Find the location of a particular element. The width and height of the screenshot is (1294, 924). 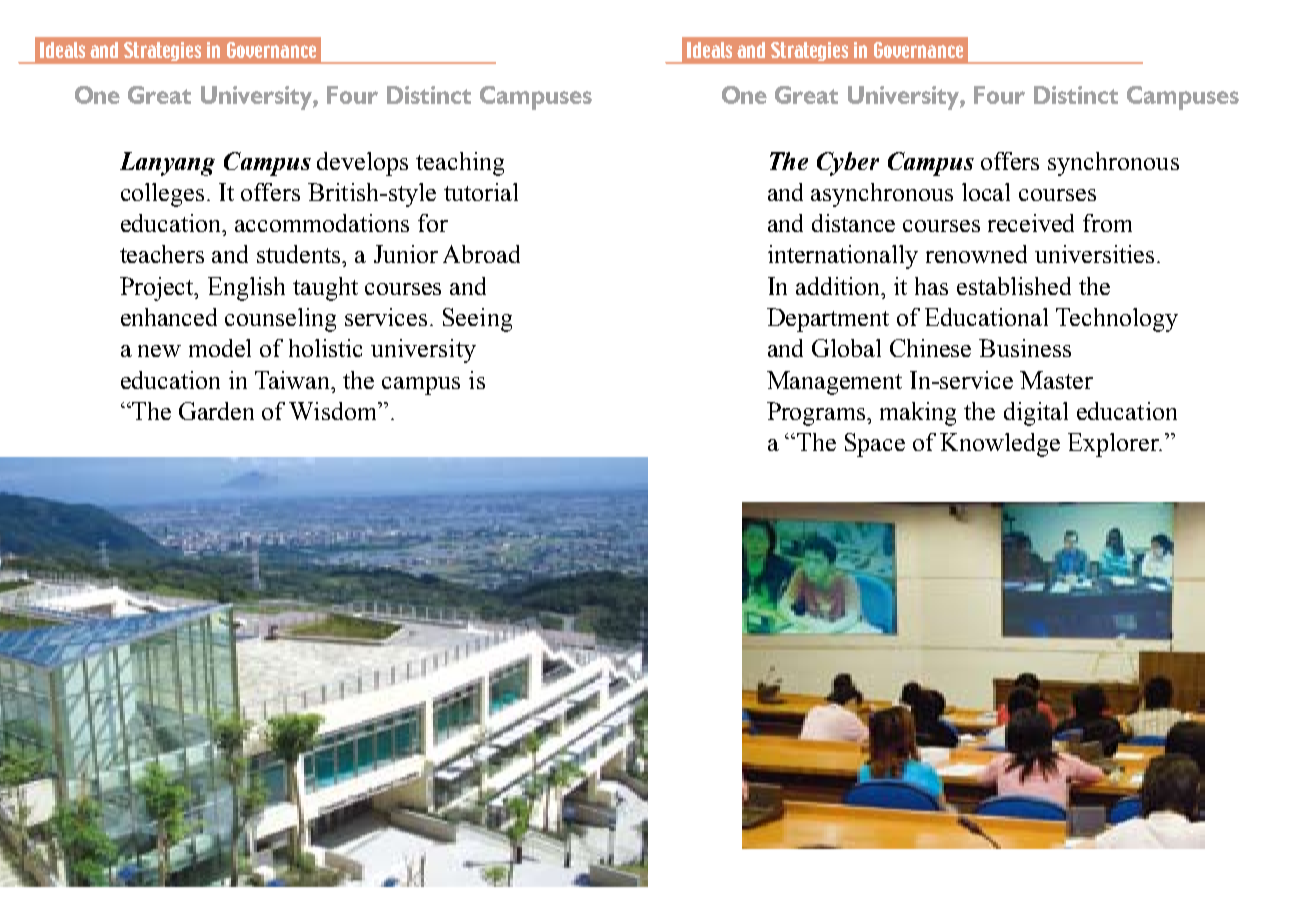

Knowledge is located at coordinates (1000, 445).
